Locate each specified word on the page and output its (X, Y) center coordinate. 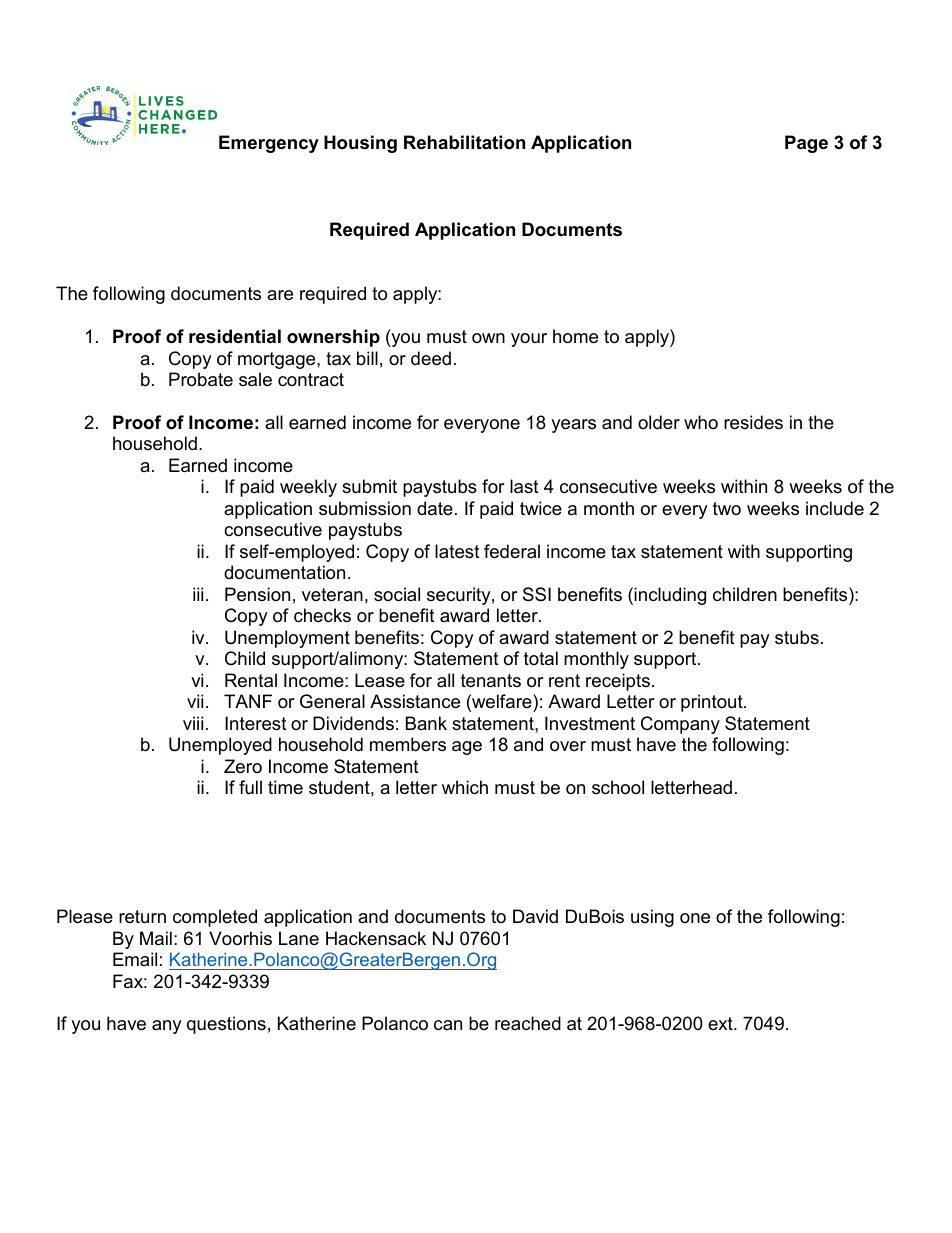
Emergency (269, 144)
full (250, 787)
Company (680, 725)
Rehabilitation (464, 142)
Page (806, 144)
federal (512, 551)
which (465, 787)
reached (528, 1023)
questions (226, 1025)
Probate (201, 379)
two (727, 508)
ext (721, 1023)
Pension (257, 594)
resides (753, 422)
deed (431, 358)
